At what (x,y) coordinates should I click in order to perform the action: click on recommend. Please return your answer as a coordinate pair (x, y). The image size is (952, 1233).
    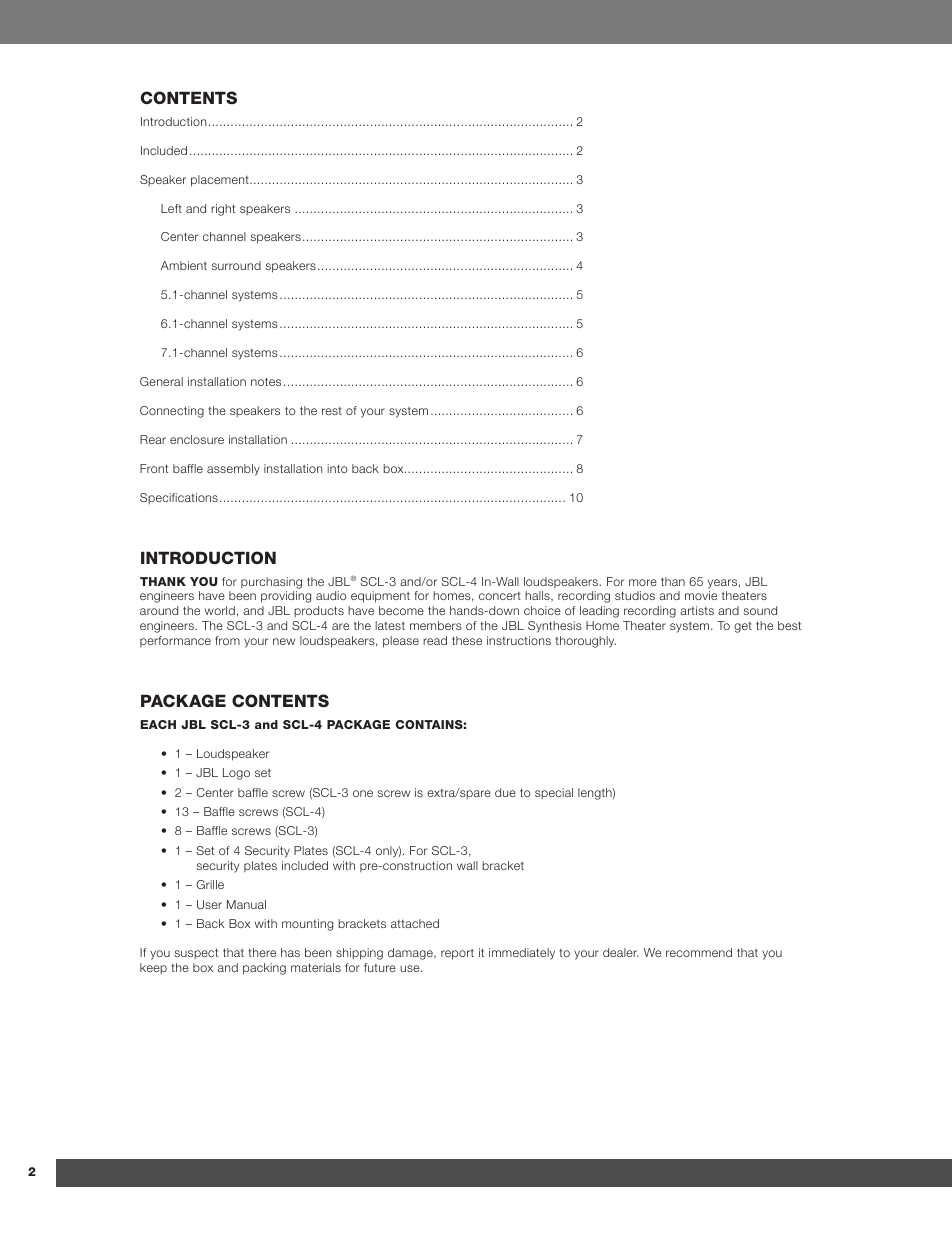
    Looking at the image, I should click on (699, 952).
